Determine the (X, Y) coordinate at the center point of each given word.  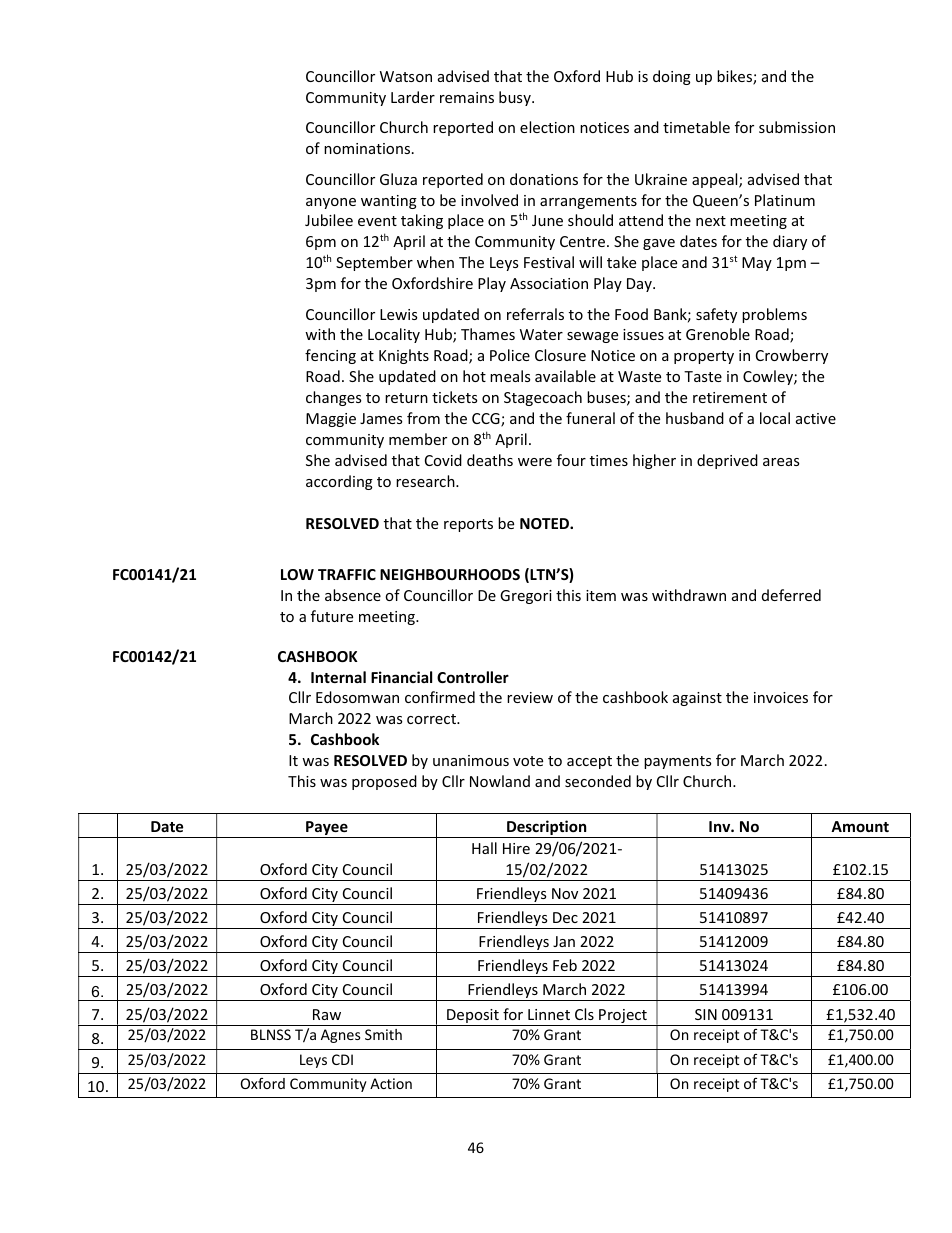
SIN (706, 1014)
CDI (342, 1059)
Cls (584, 1014)
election (547, 127)
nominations (367, 148)
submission (797, 127)
